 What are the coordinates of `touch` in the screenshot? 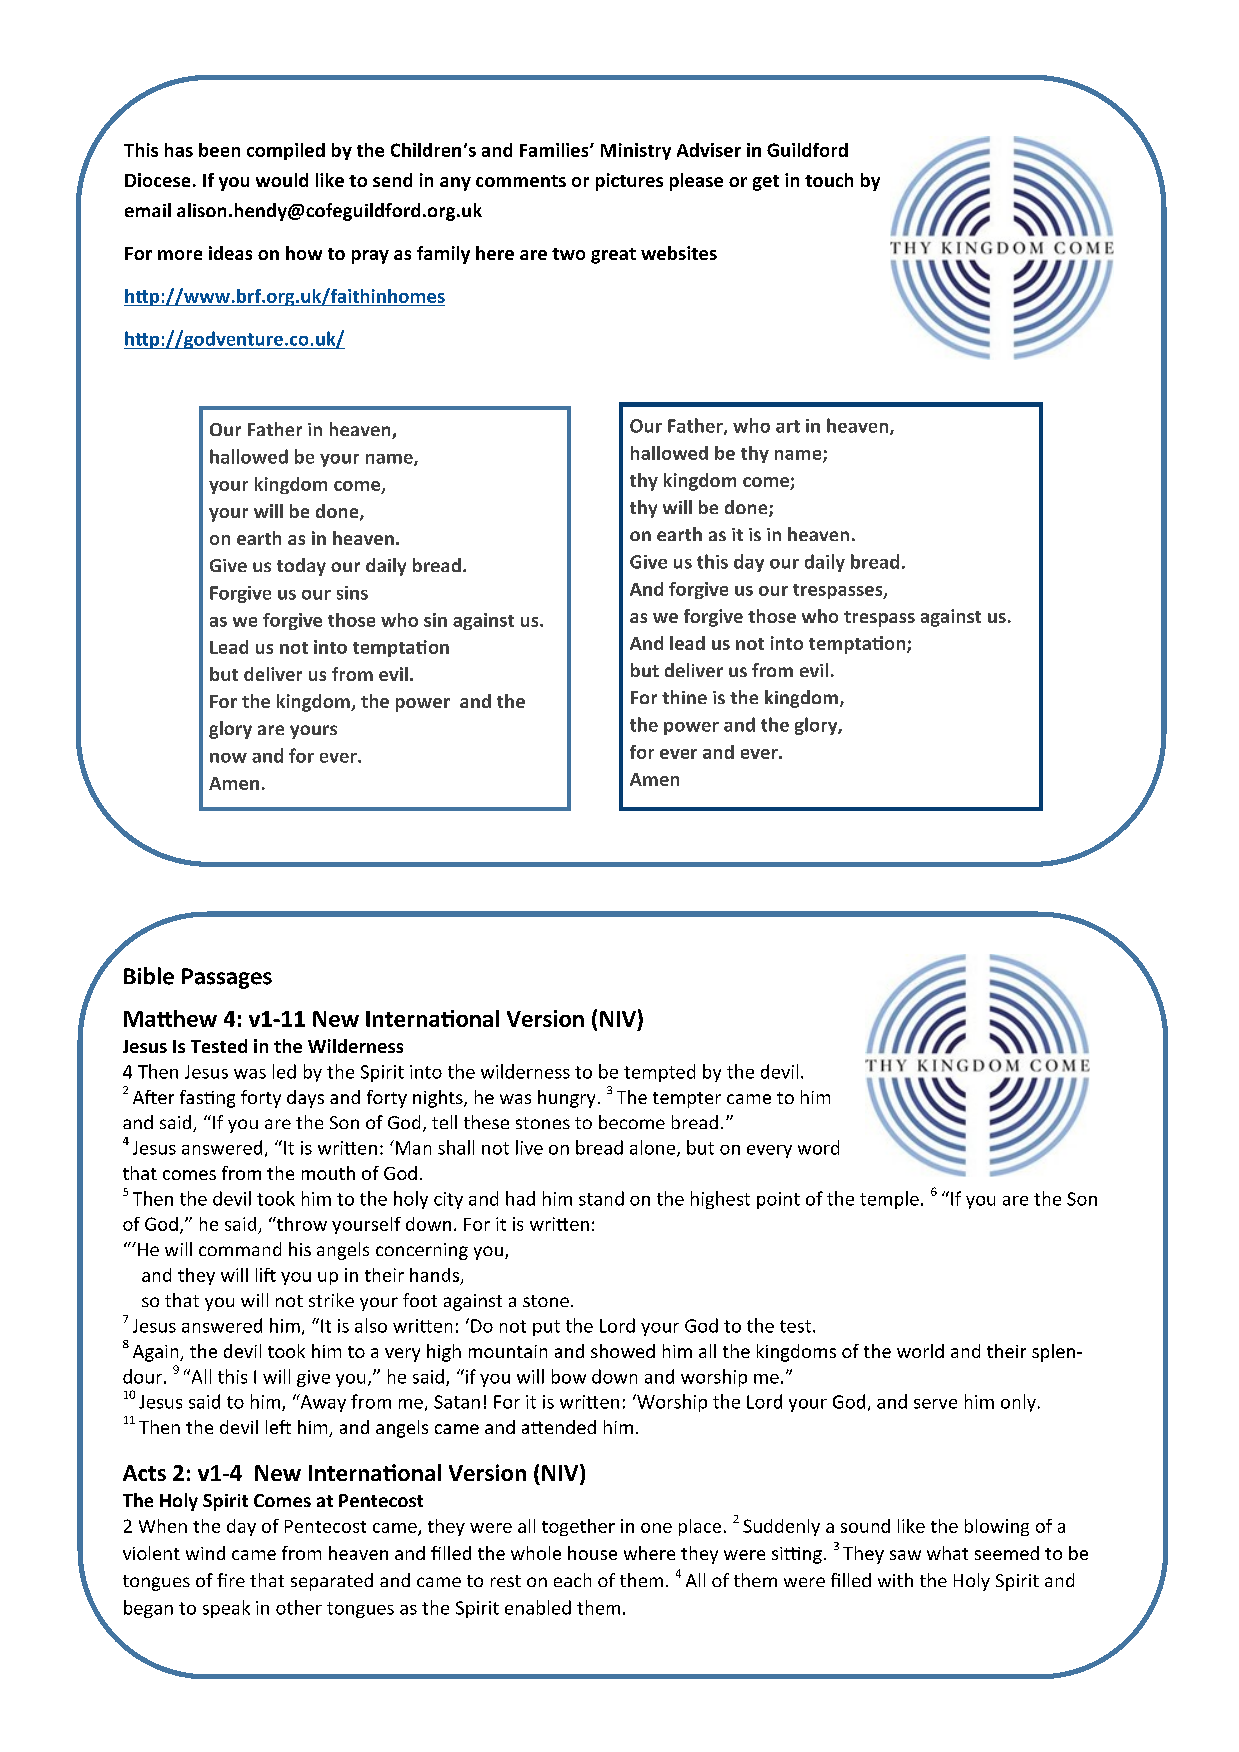 It's located at (829, 180).
